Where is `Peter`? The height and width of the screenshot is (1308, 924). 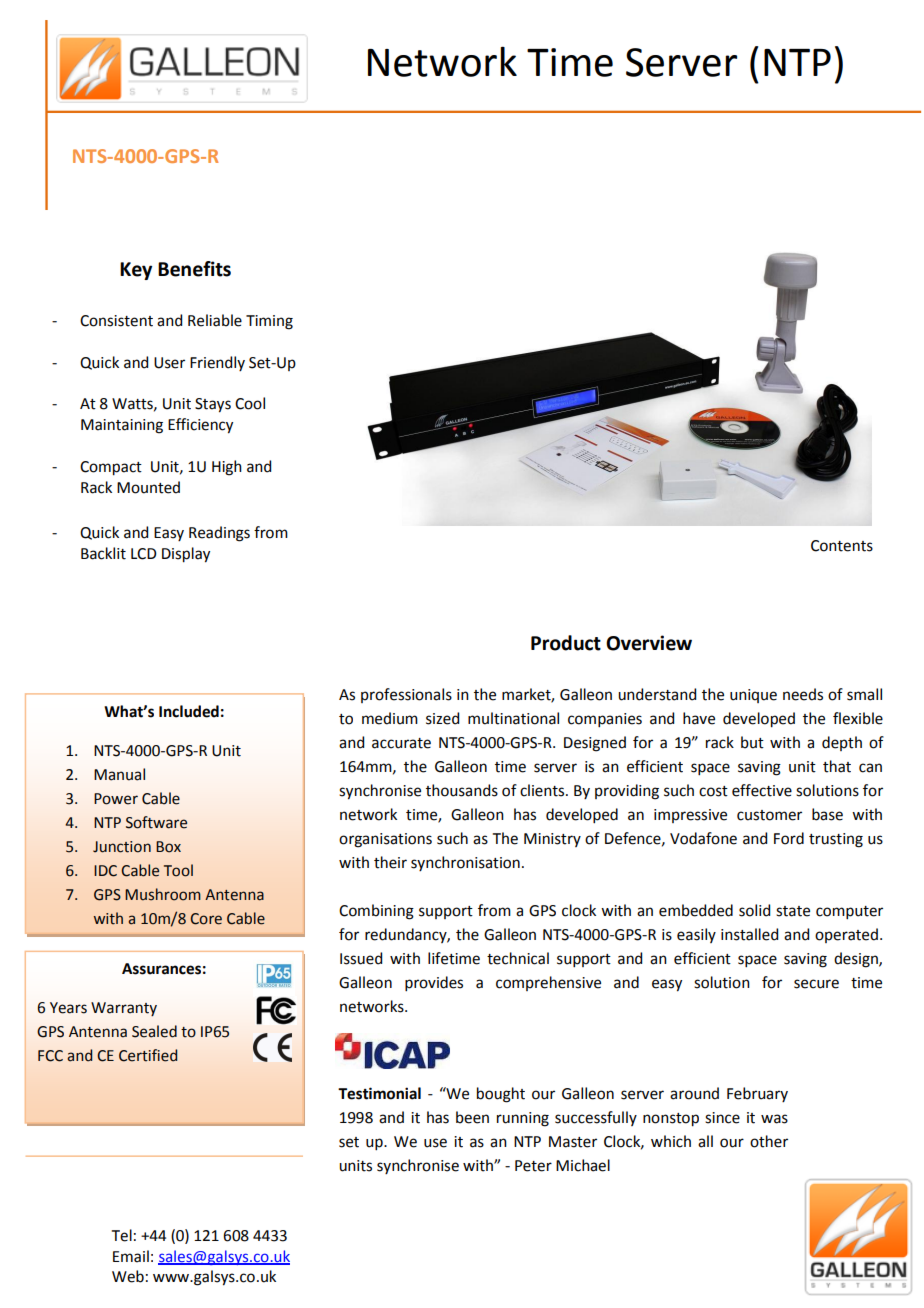 Peter is located at coordinates (533, 1166).
